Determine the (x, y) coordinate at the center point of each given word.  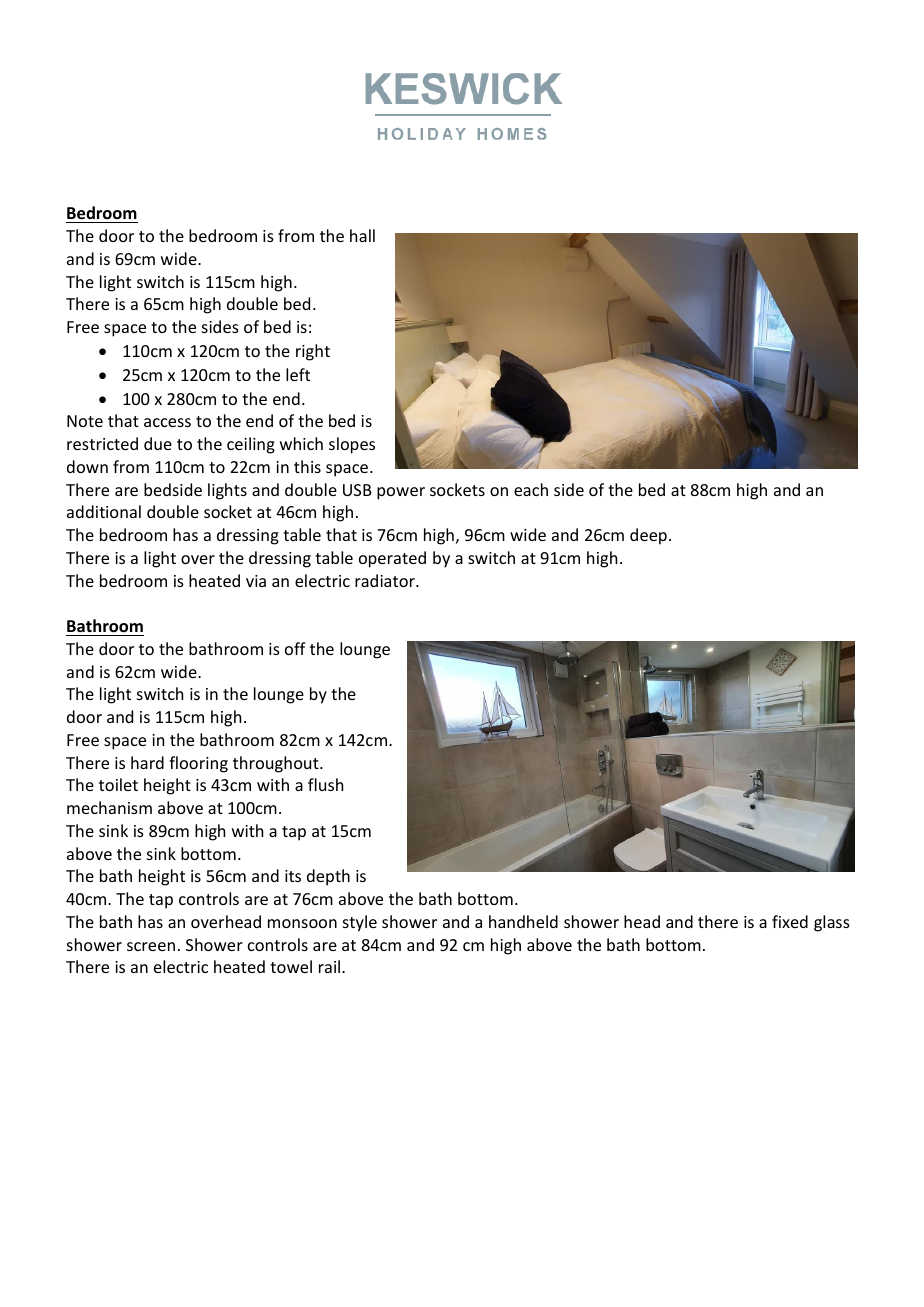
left (298, 374)
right (313, 352)
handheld (523, 921)
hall (362, 235)
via (256, 581)
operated (392, 559)
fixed (790, 921)
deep (648, 536)
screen (151, 946)
